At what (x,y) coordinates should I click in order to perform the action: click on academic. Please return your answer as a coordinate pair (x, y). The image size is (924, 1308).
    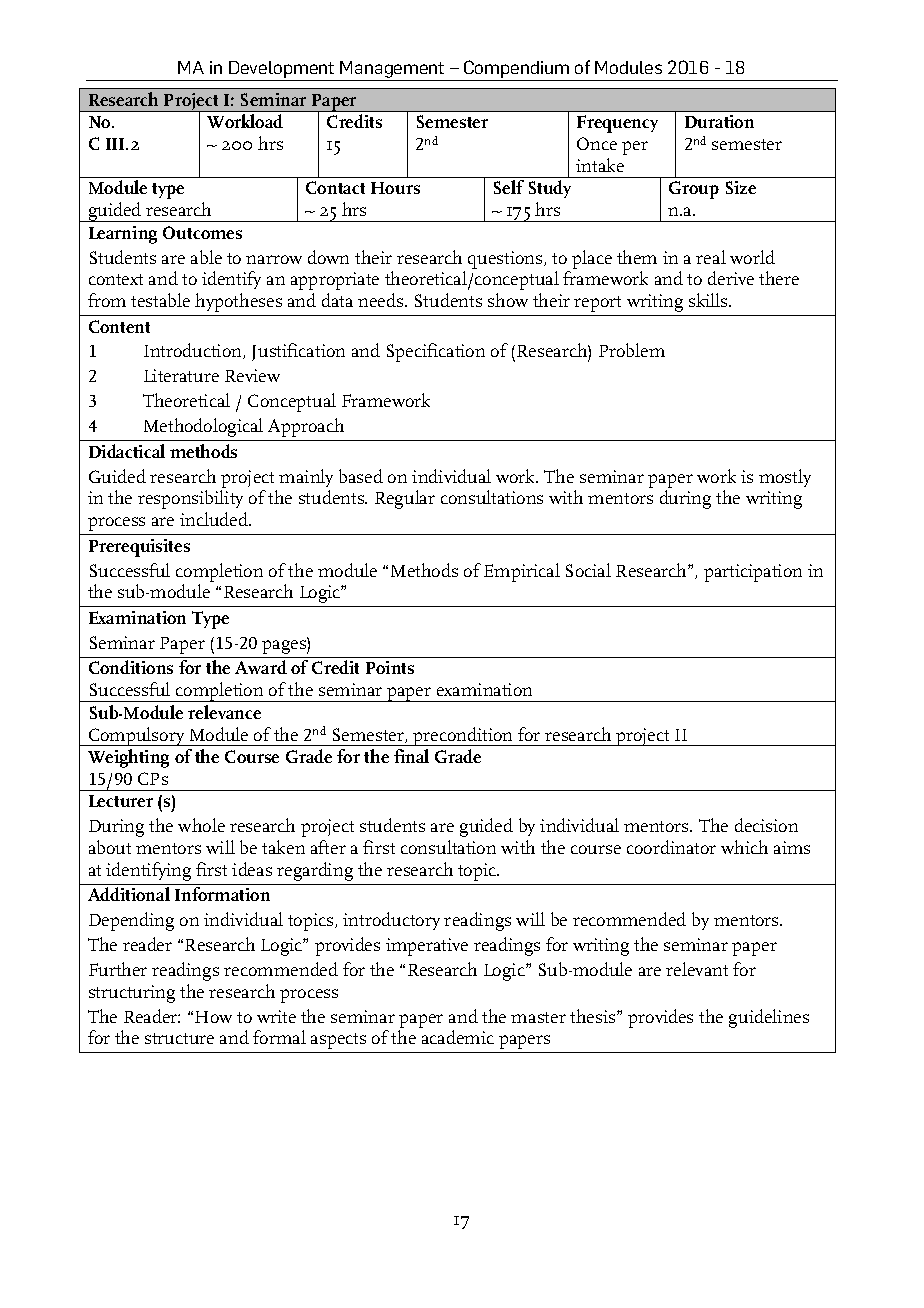
    Looking at the image, I should click on (458, 1037).
